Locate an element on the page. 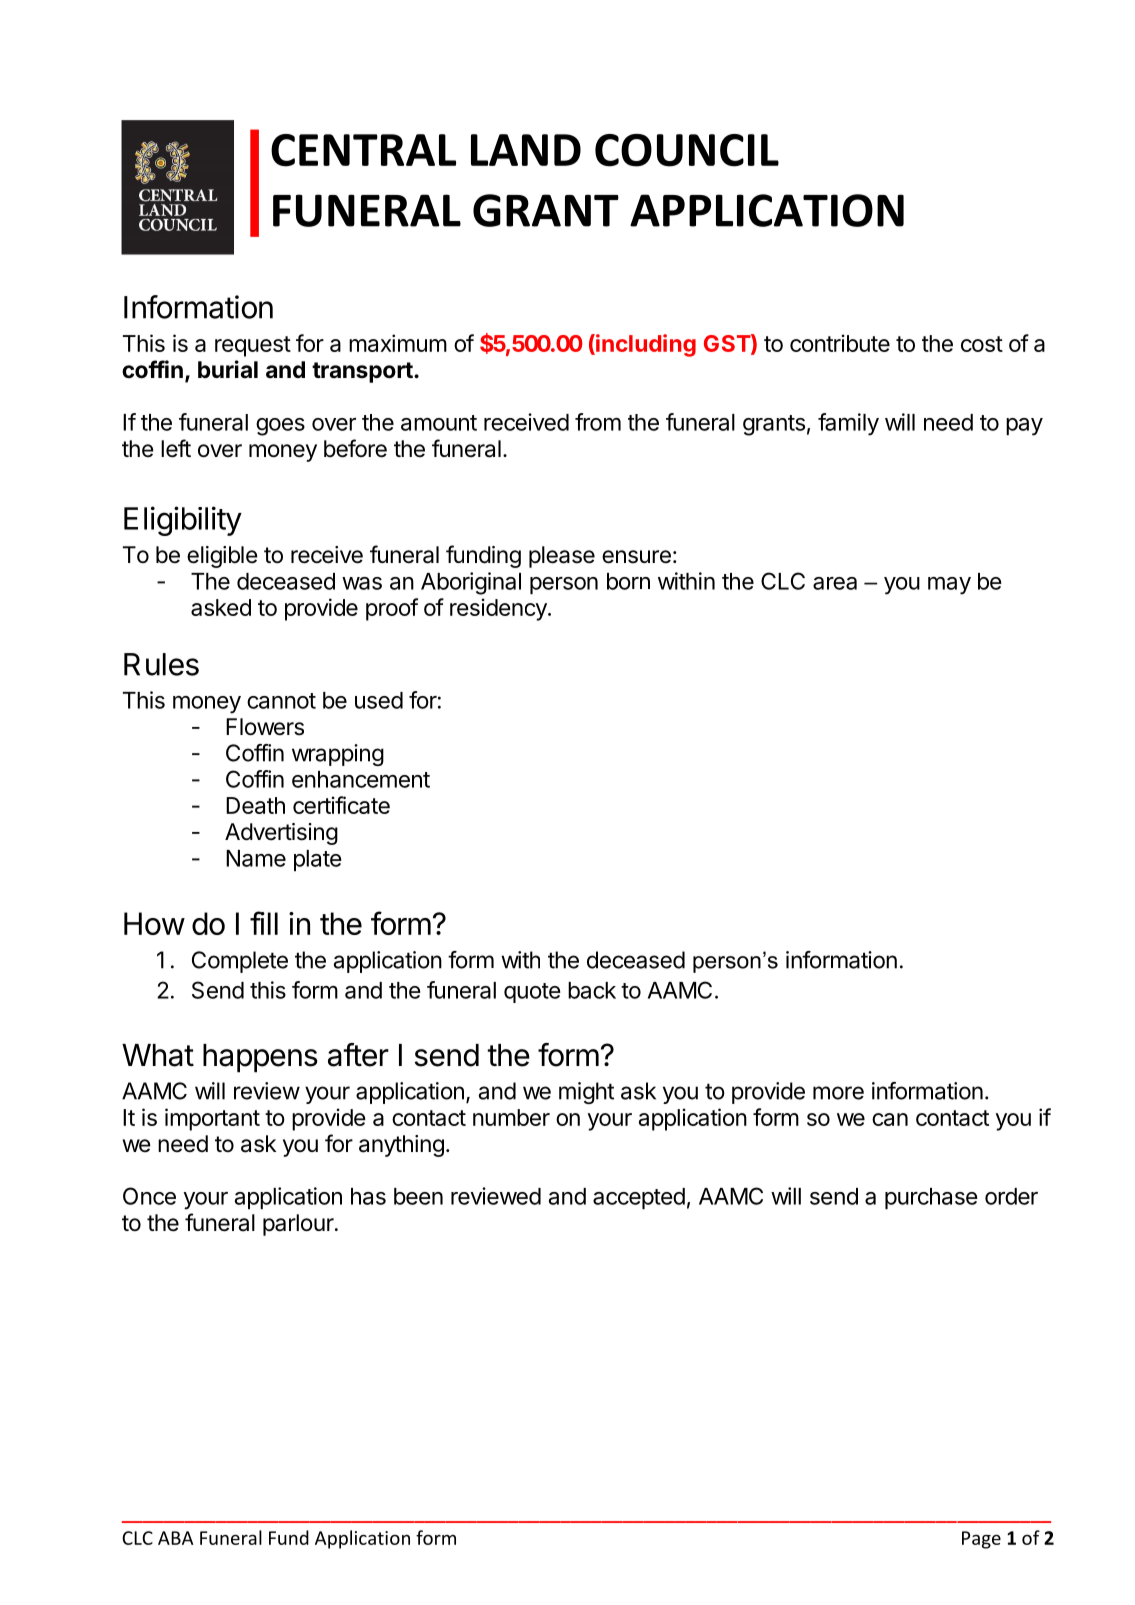 This image has height=1605, width=1135. cost is located at coordinates (982, 344).
